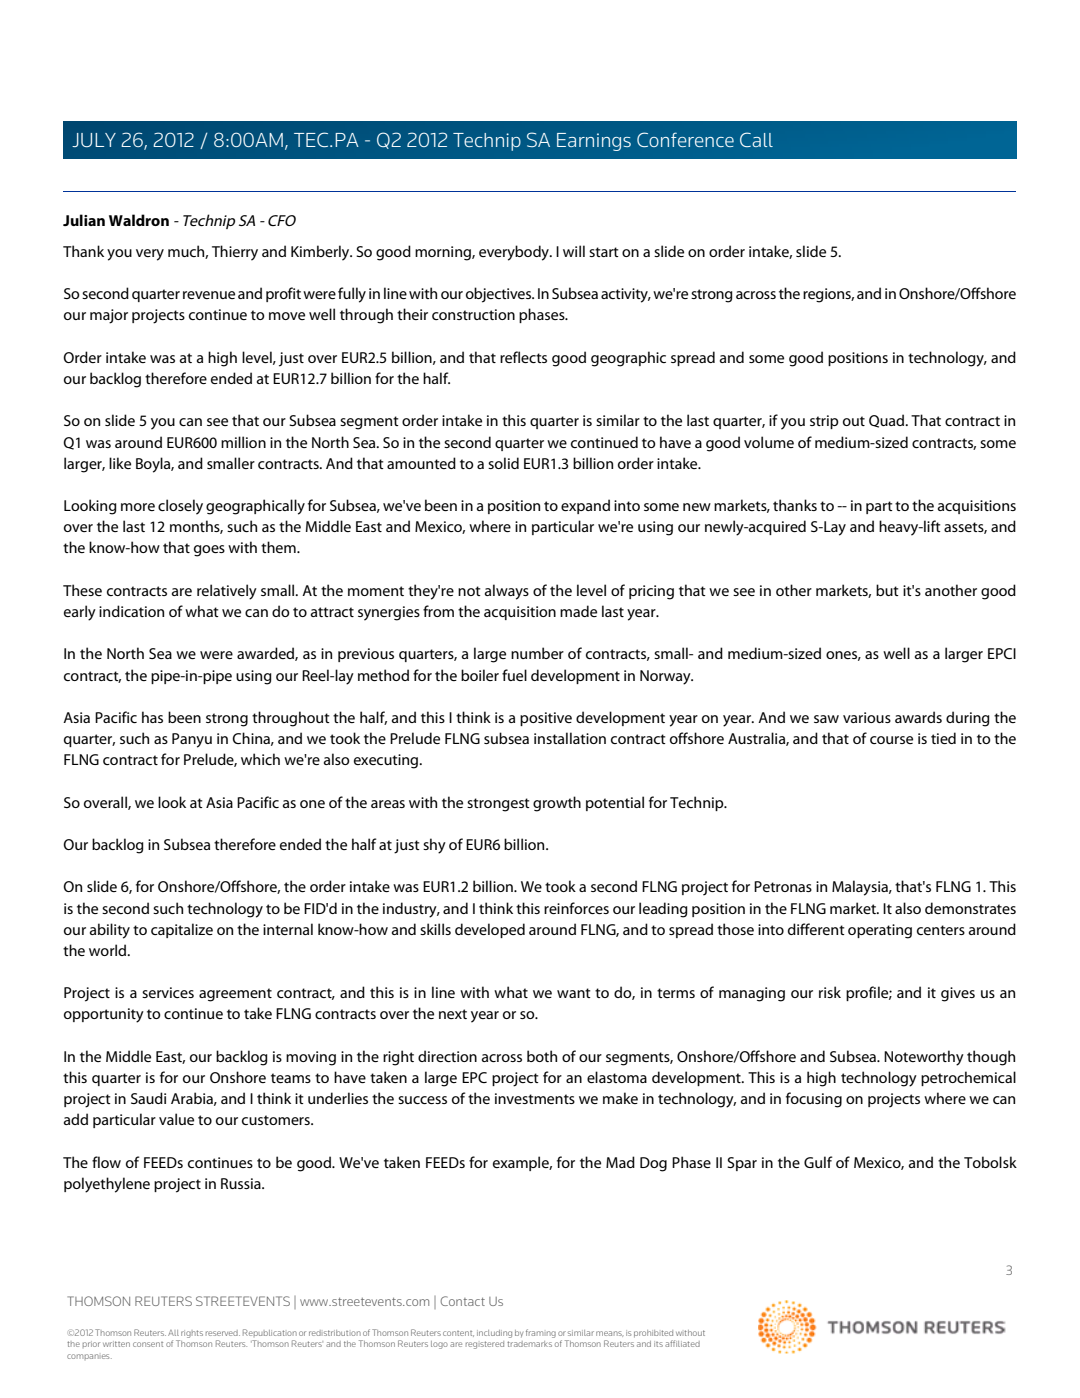 The height and width of the screenshot is (1398, 1080). Describe the element at coordinates (507, 592) in the screenshot. I see `always` at that location.
